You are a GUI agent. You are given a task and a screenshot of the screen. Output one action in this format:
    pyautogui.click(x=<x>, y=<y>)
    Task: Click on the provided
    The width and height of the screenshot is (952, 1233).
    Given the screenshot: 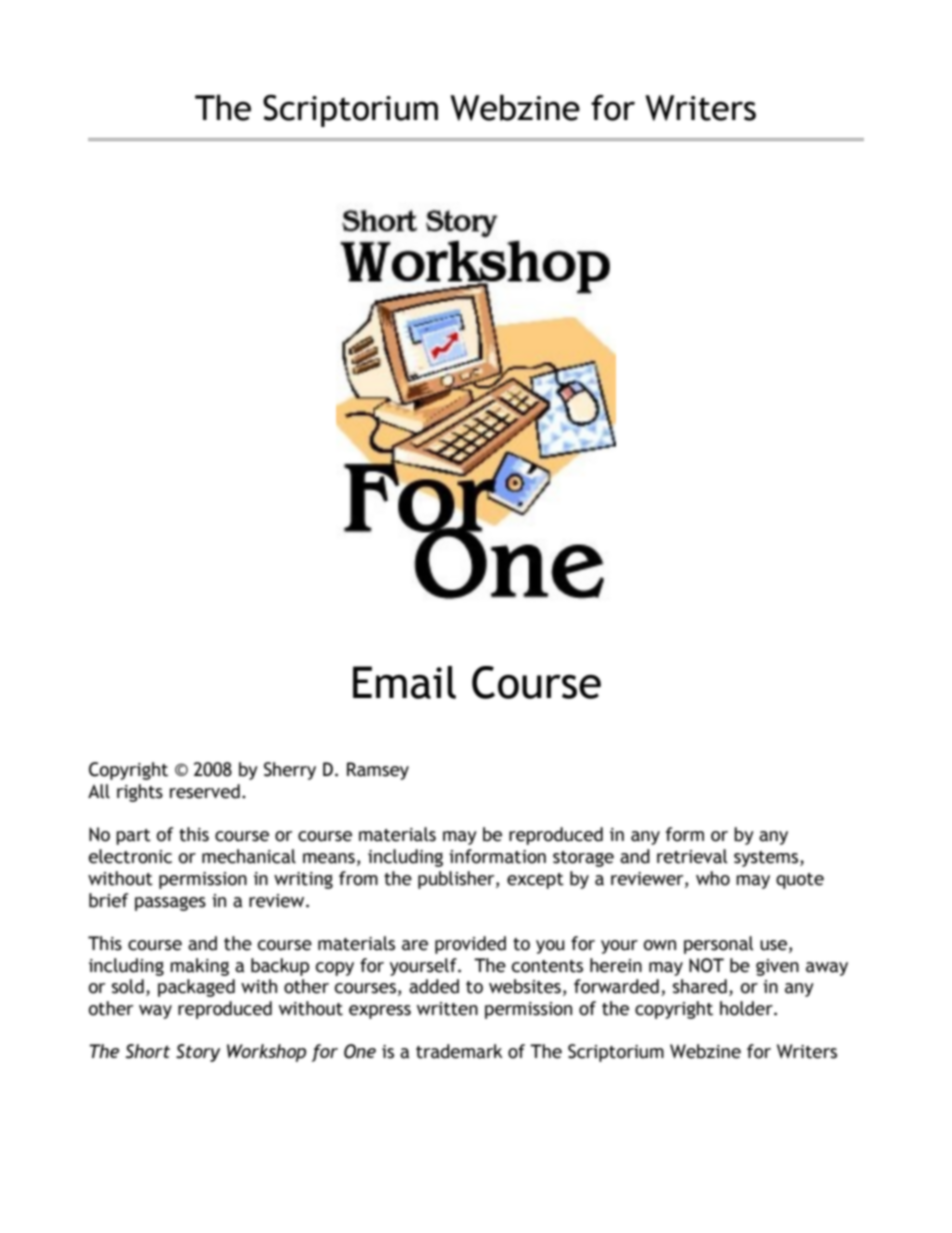 What is the action you would take?
    pyautogui.click(x=470, y=945)
